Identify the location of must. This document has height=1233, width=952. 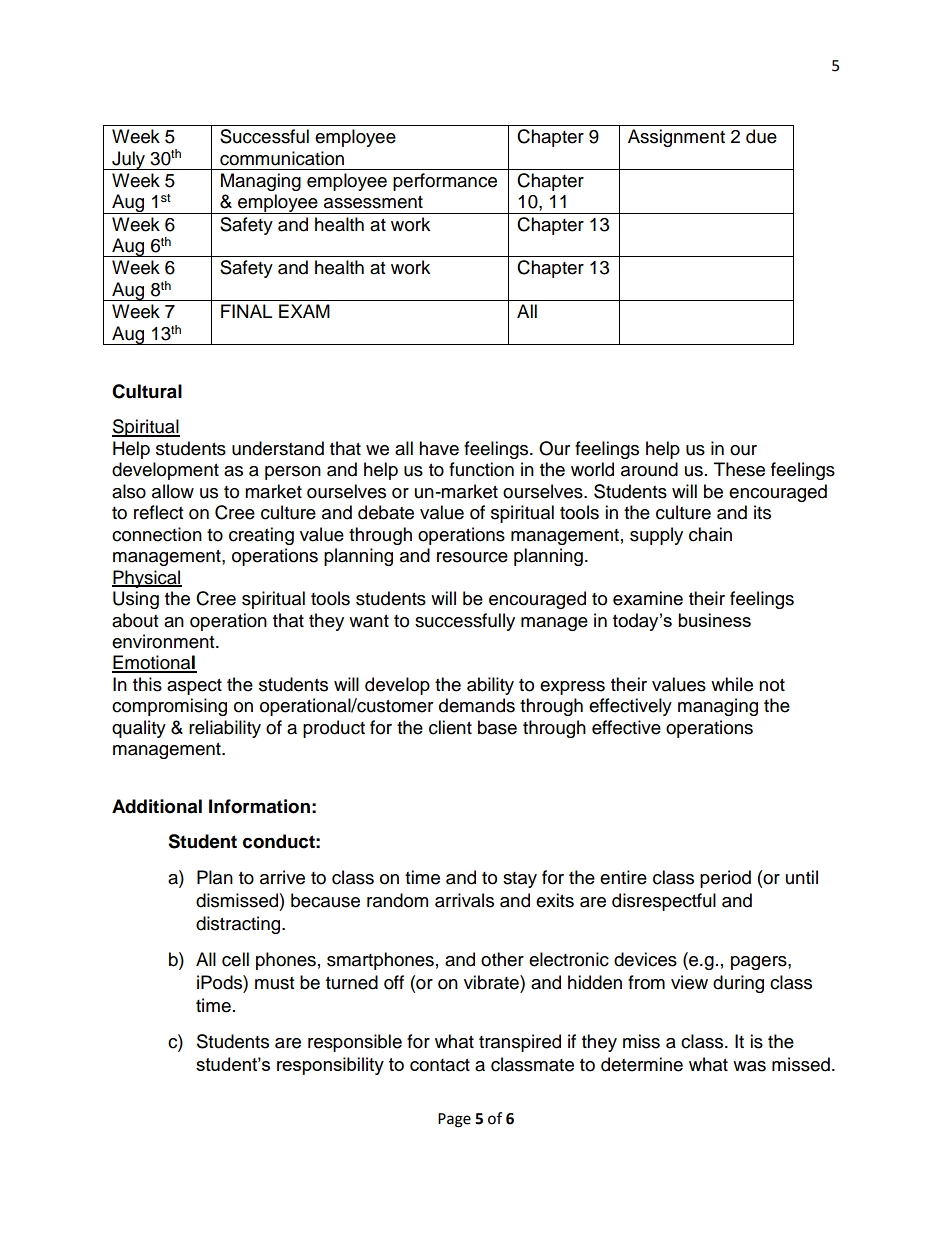
(274, 983).
